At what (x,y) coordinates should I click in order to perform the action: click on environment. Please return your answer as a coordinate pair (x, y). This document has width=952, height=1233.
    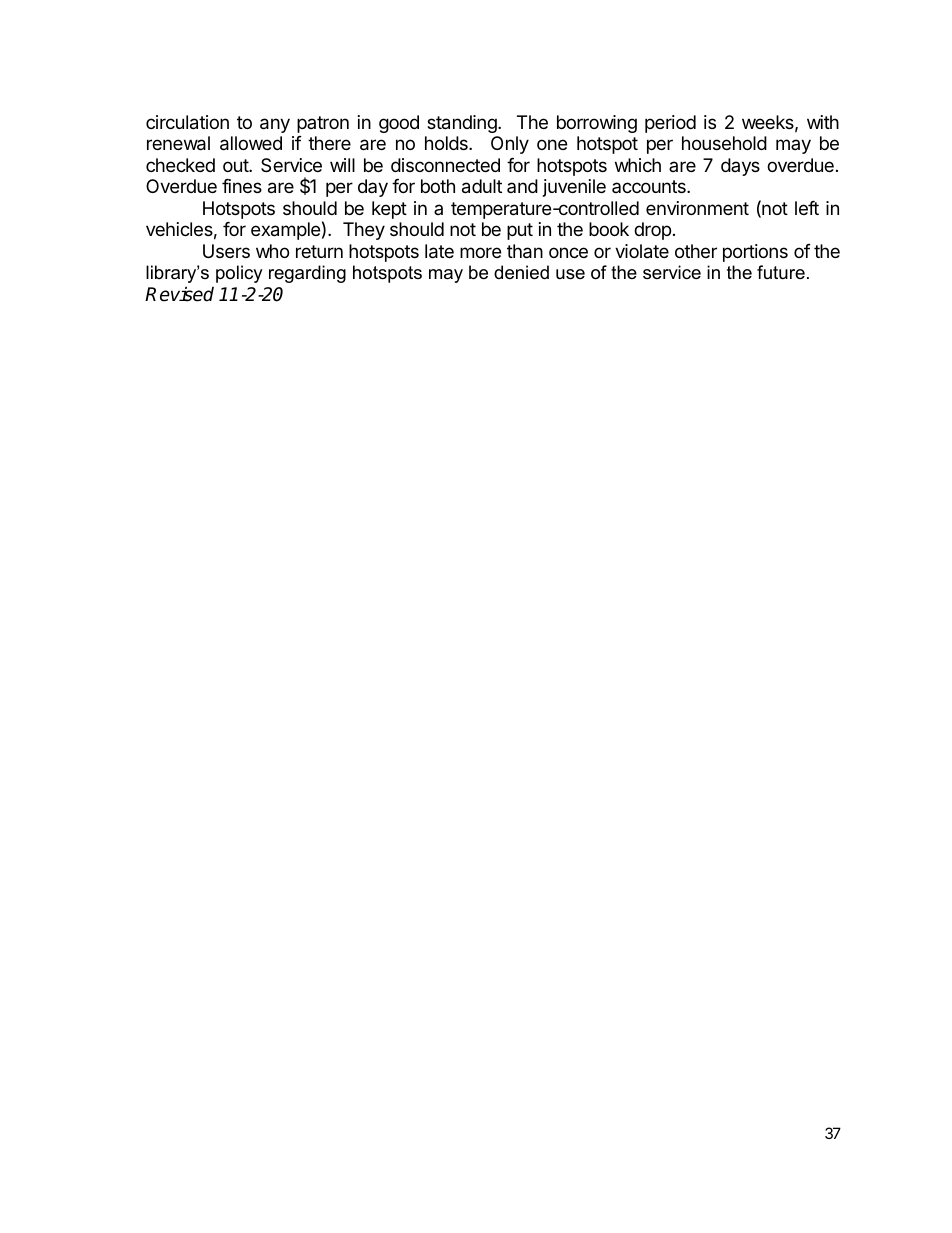
    Looking at the image, I should click on (697, 208).
